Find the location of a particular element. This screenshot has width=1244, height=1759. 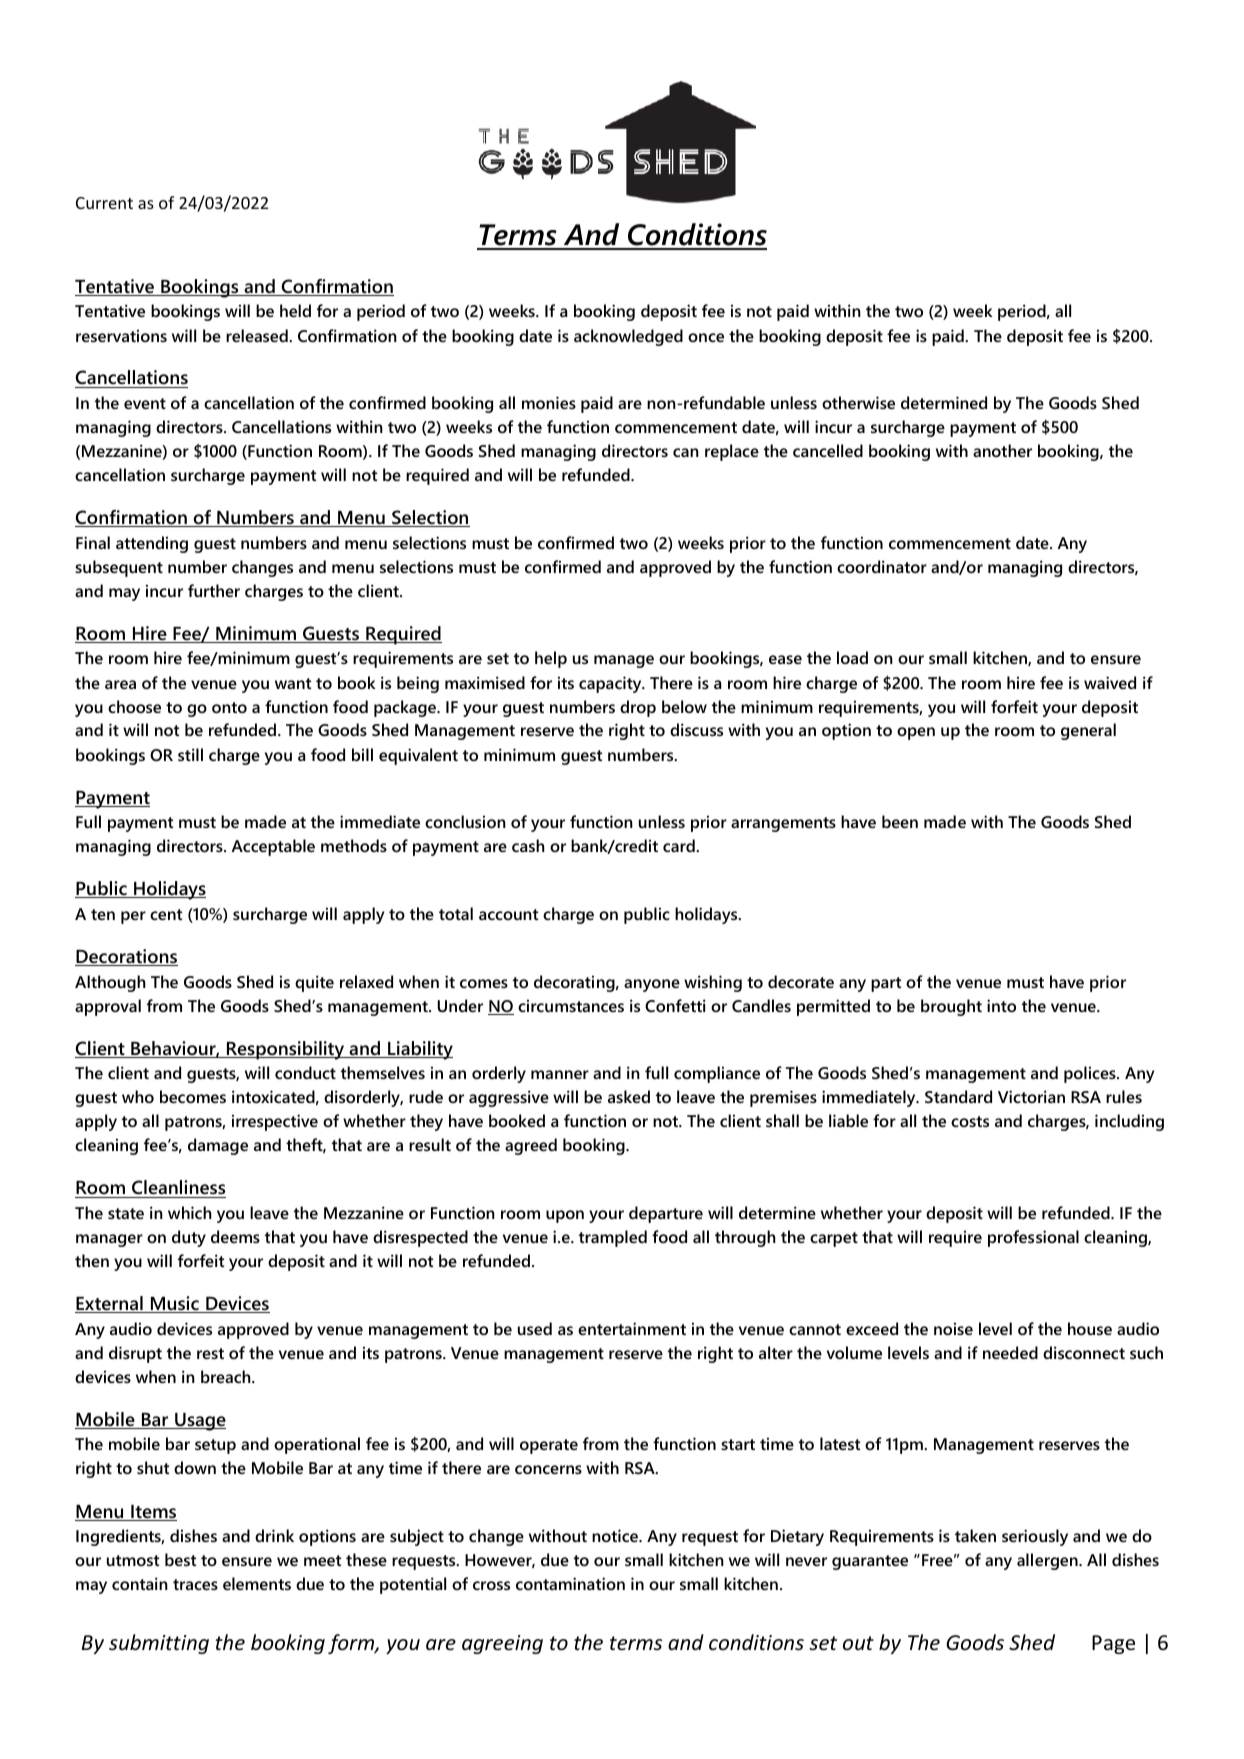

costs is located at coordinates (970, 1121).
